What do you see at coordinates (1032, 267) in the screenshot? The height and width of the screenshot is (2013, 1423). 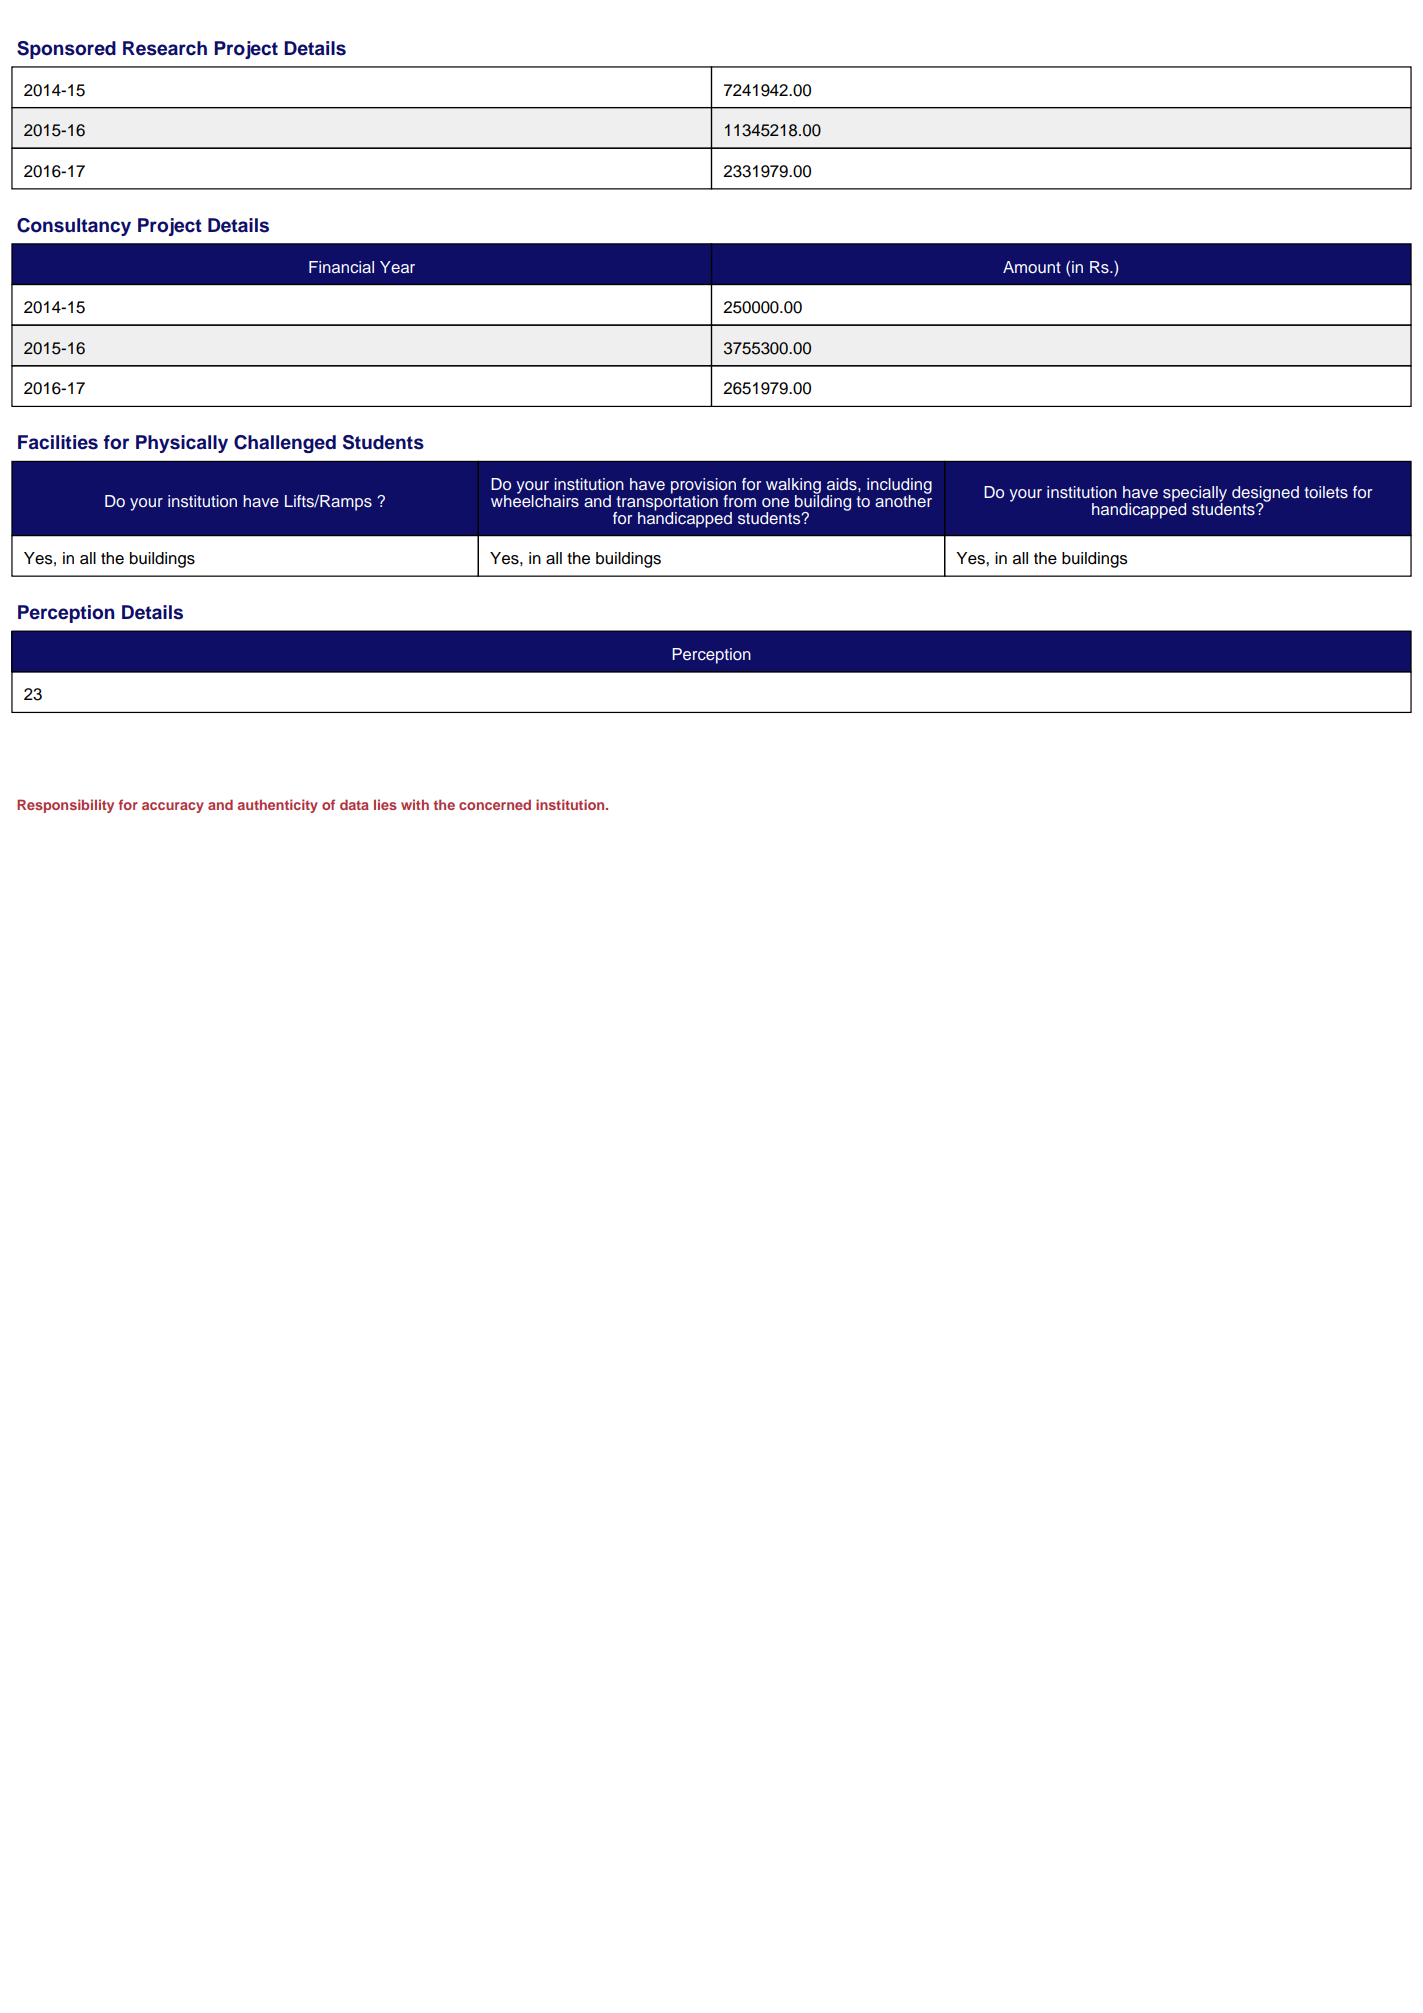 I see `Amount` at bounding box center [1032, 267].
